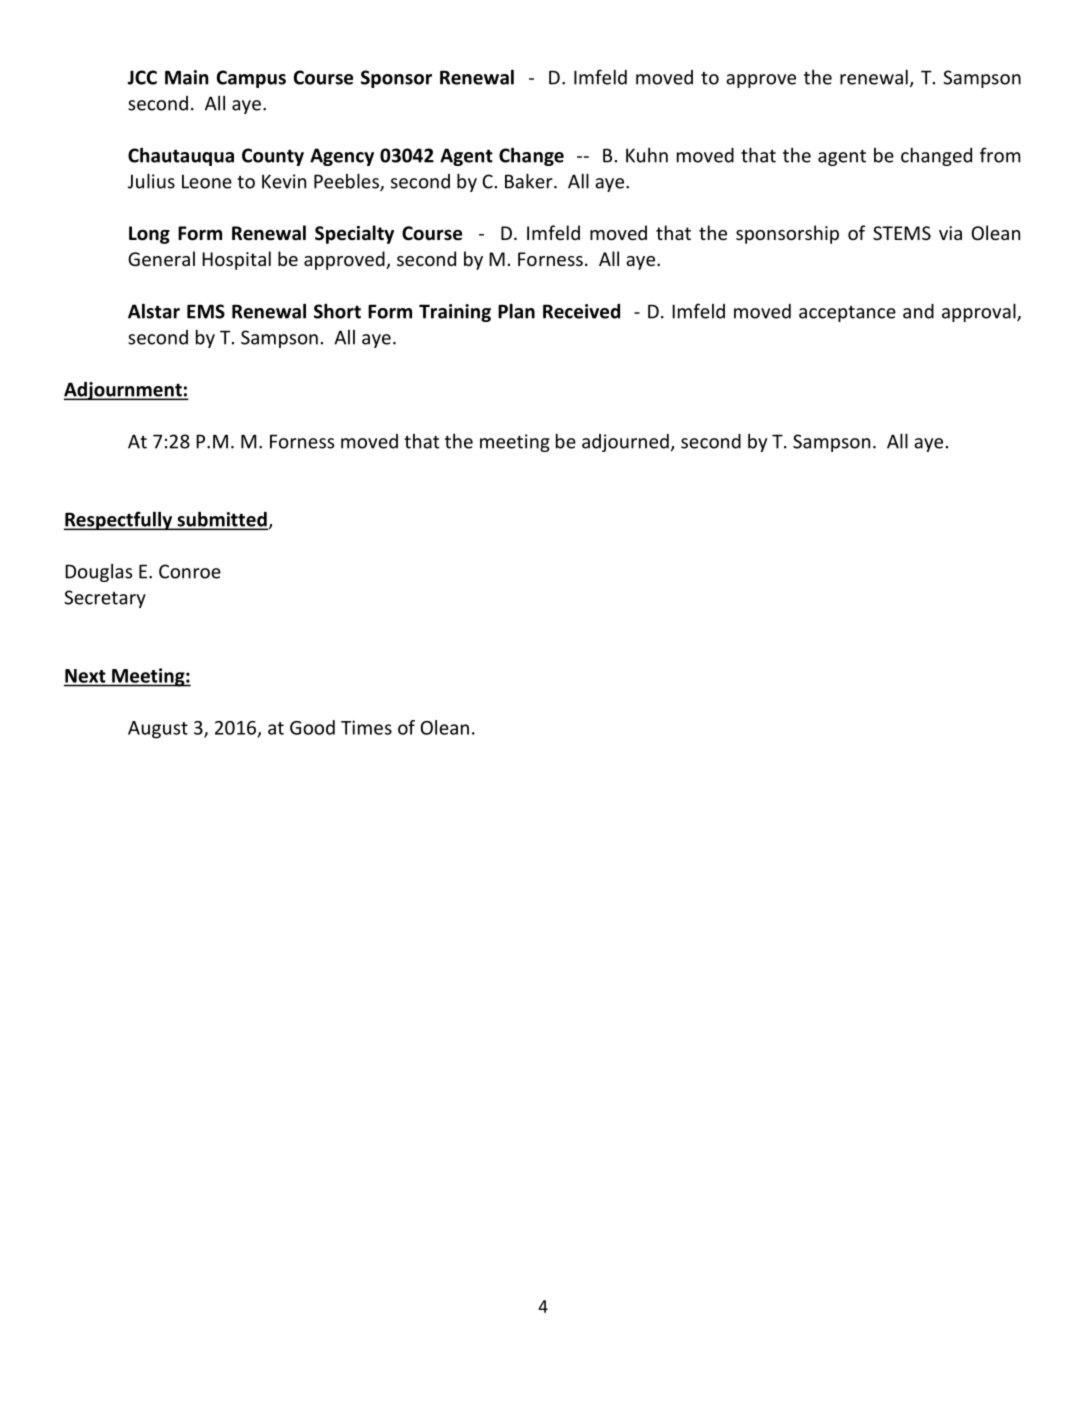 The height and width of the image is (1406, 1086). I want to click on acceptance, so click(847, 314).
